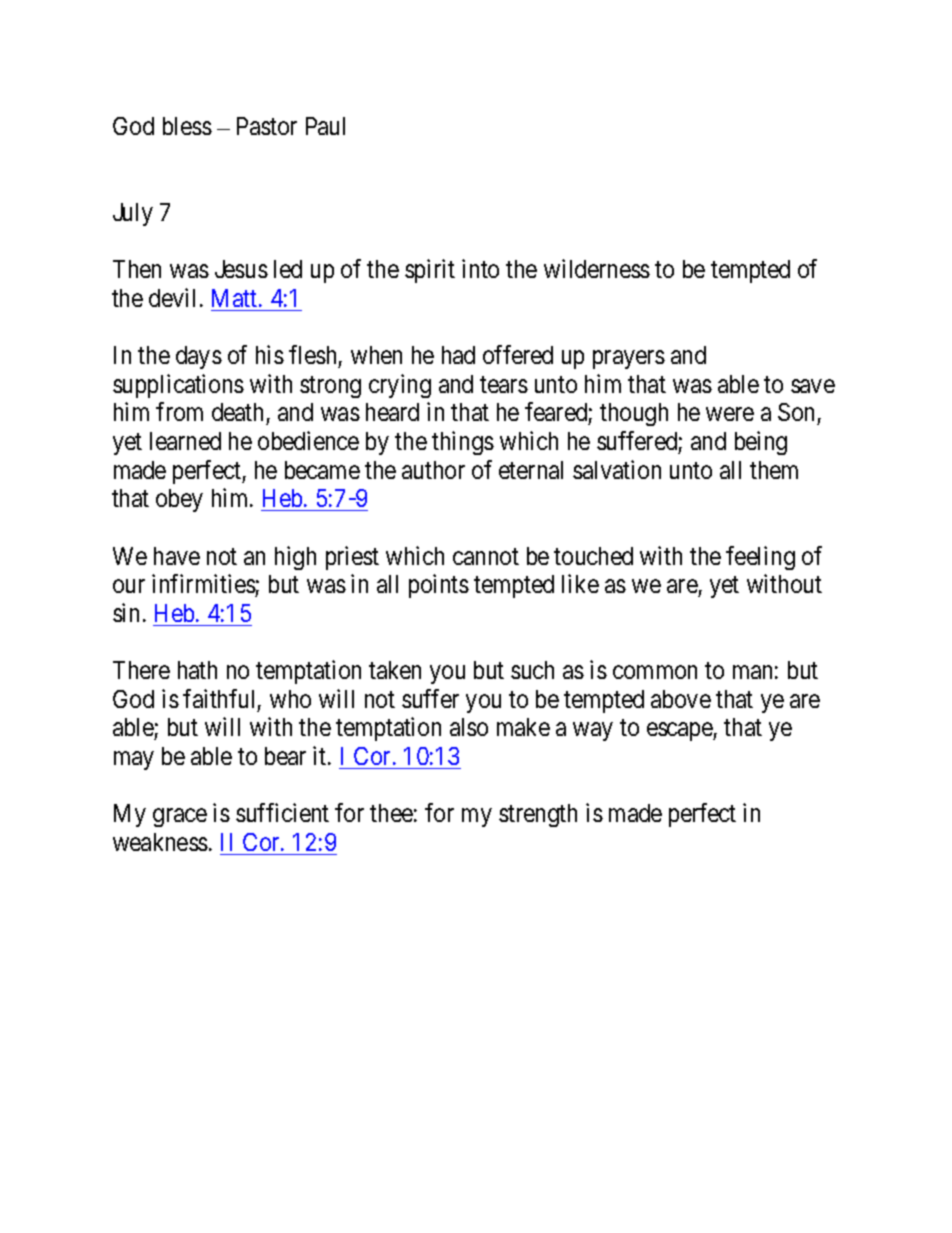 This page has width=952, height=1233. Describe the element at coordinates (480, 268) in the page. I see `into` at that location.
